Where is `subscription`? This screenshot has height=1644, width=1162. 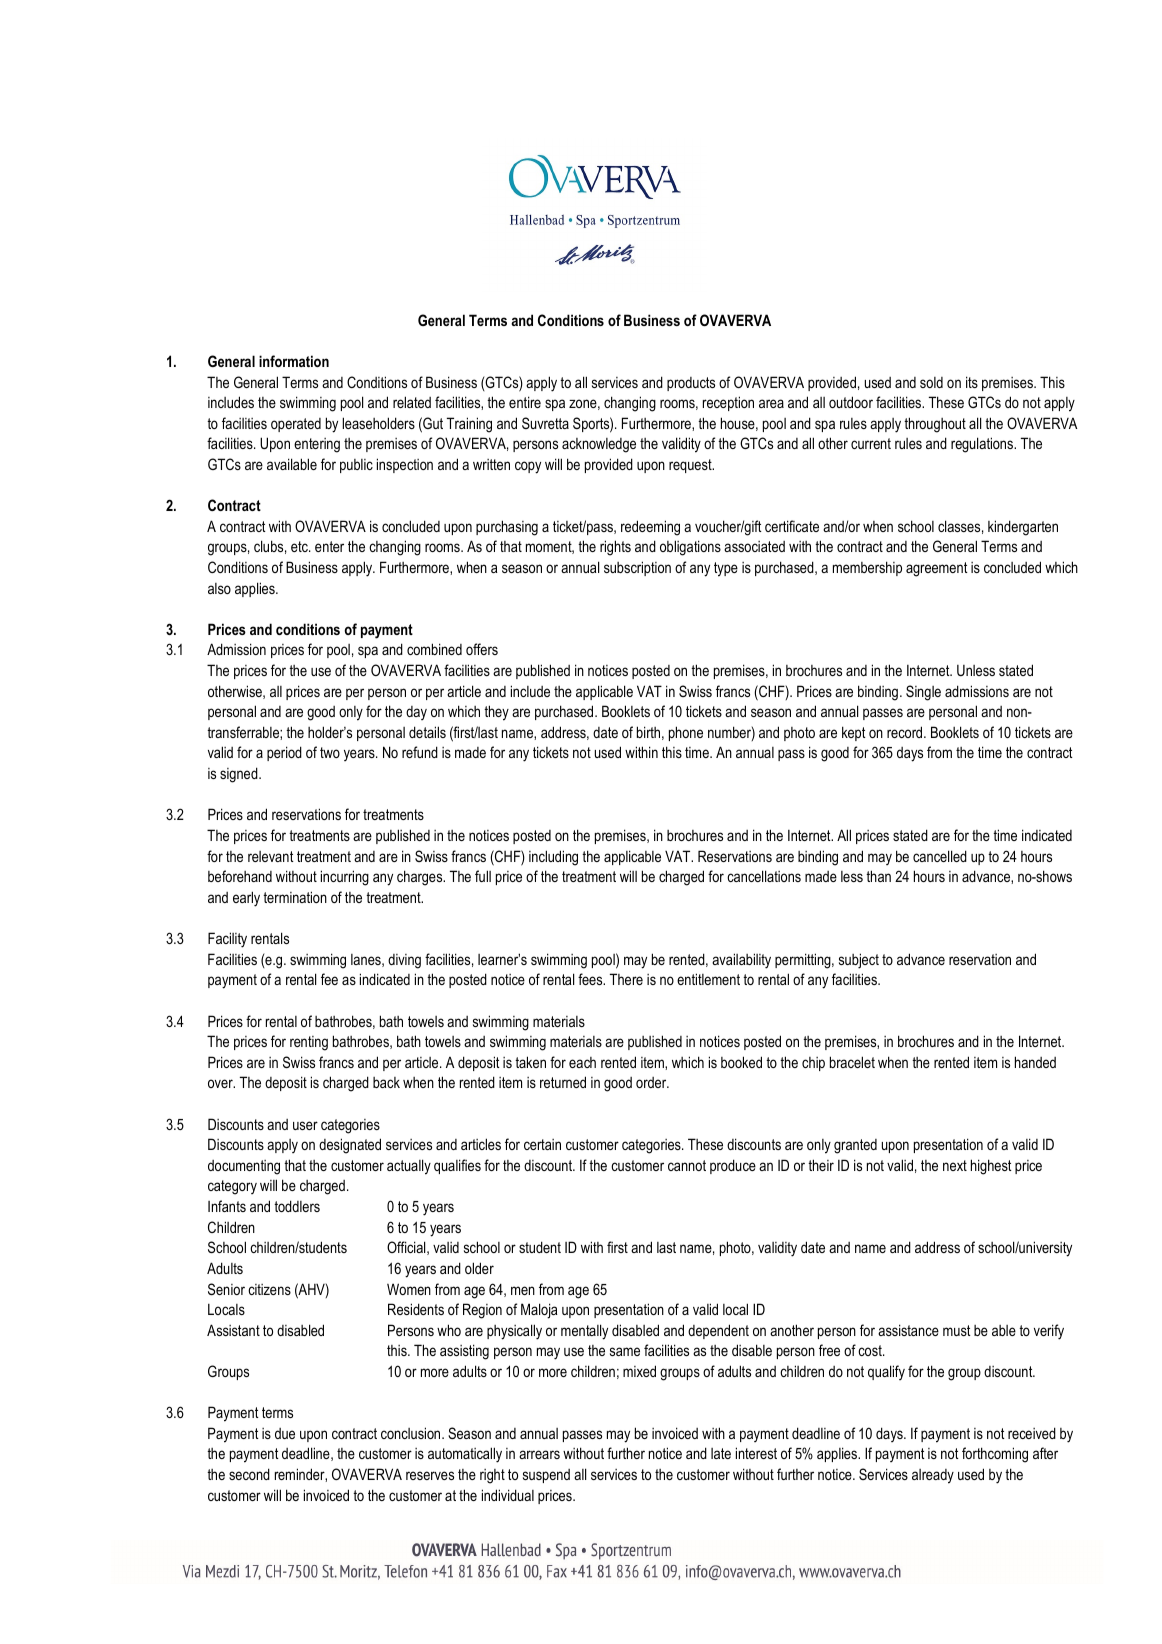
subscription is located at coordinates (637, 568).
